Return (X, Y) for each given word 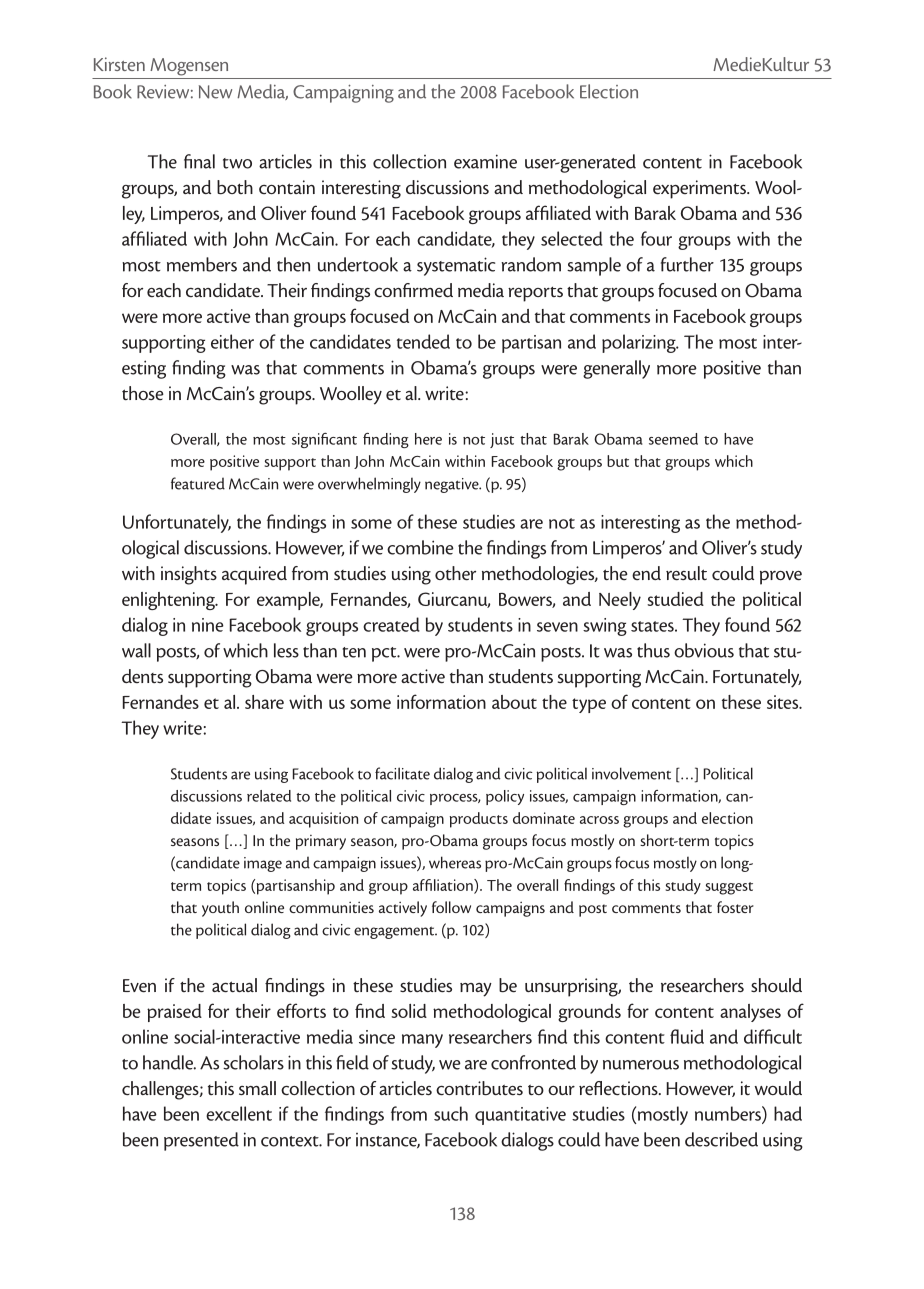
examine (485, 161)
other (455, 573)
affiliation (444, 886)
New (215, 92)
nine (208, 625)
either (232, 341)
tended (423, 341)
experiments (700, 189)
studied (675, 599)
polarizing (640, 343)
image (263, 864)
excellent (239, 1113)
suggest (729, 888)
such (451, 1113)
